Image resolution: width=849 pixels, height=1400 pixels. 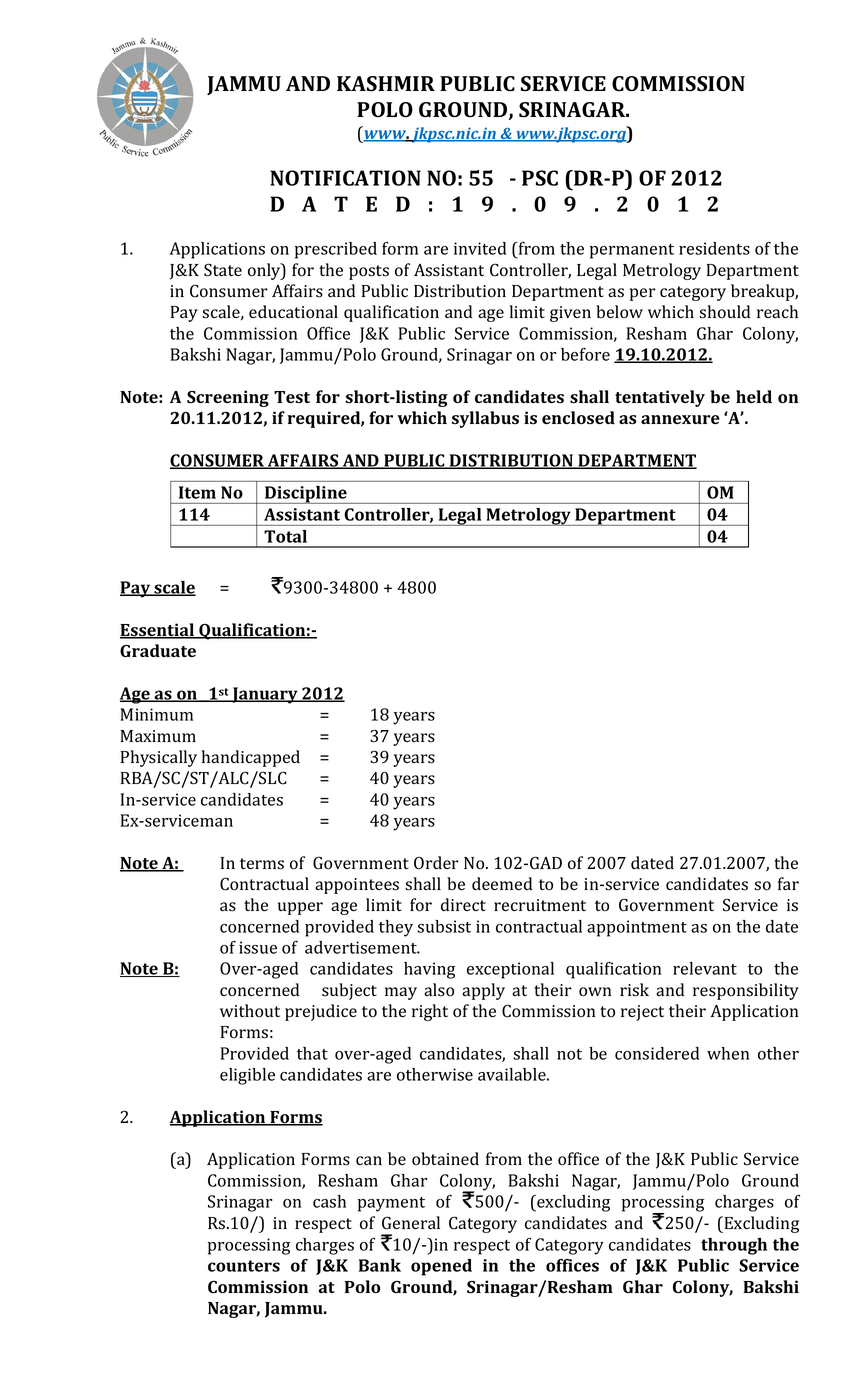 I want to click on syllabus, so click(x=485, y=419).
